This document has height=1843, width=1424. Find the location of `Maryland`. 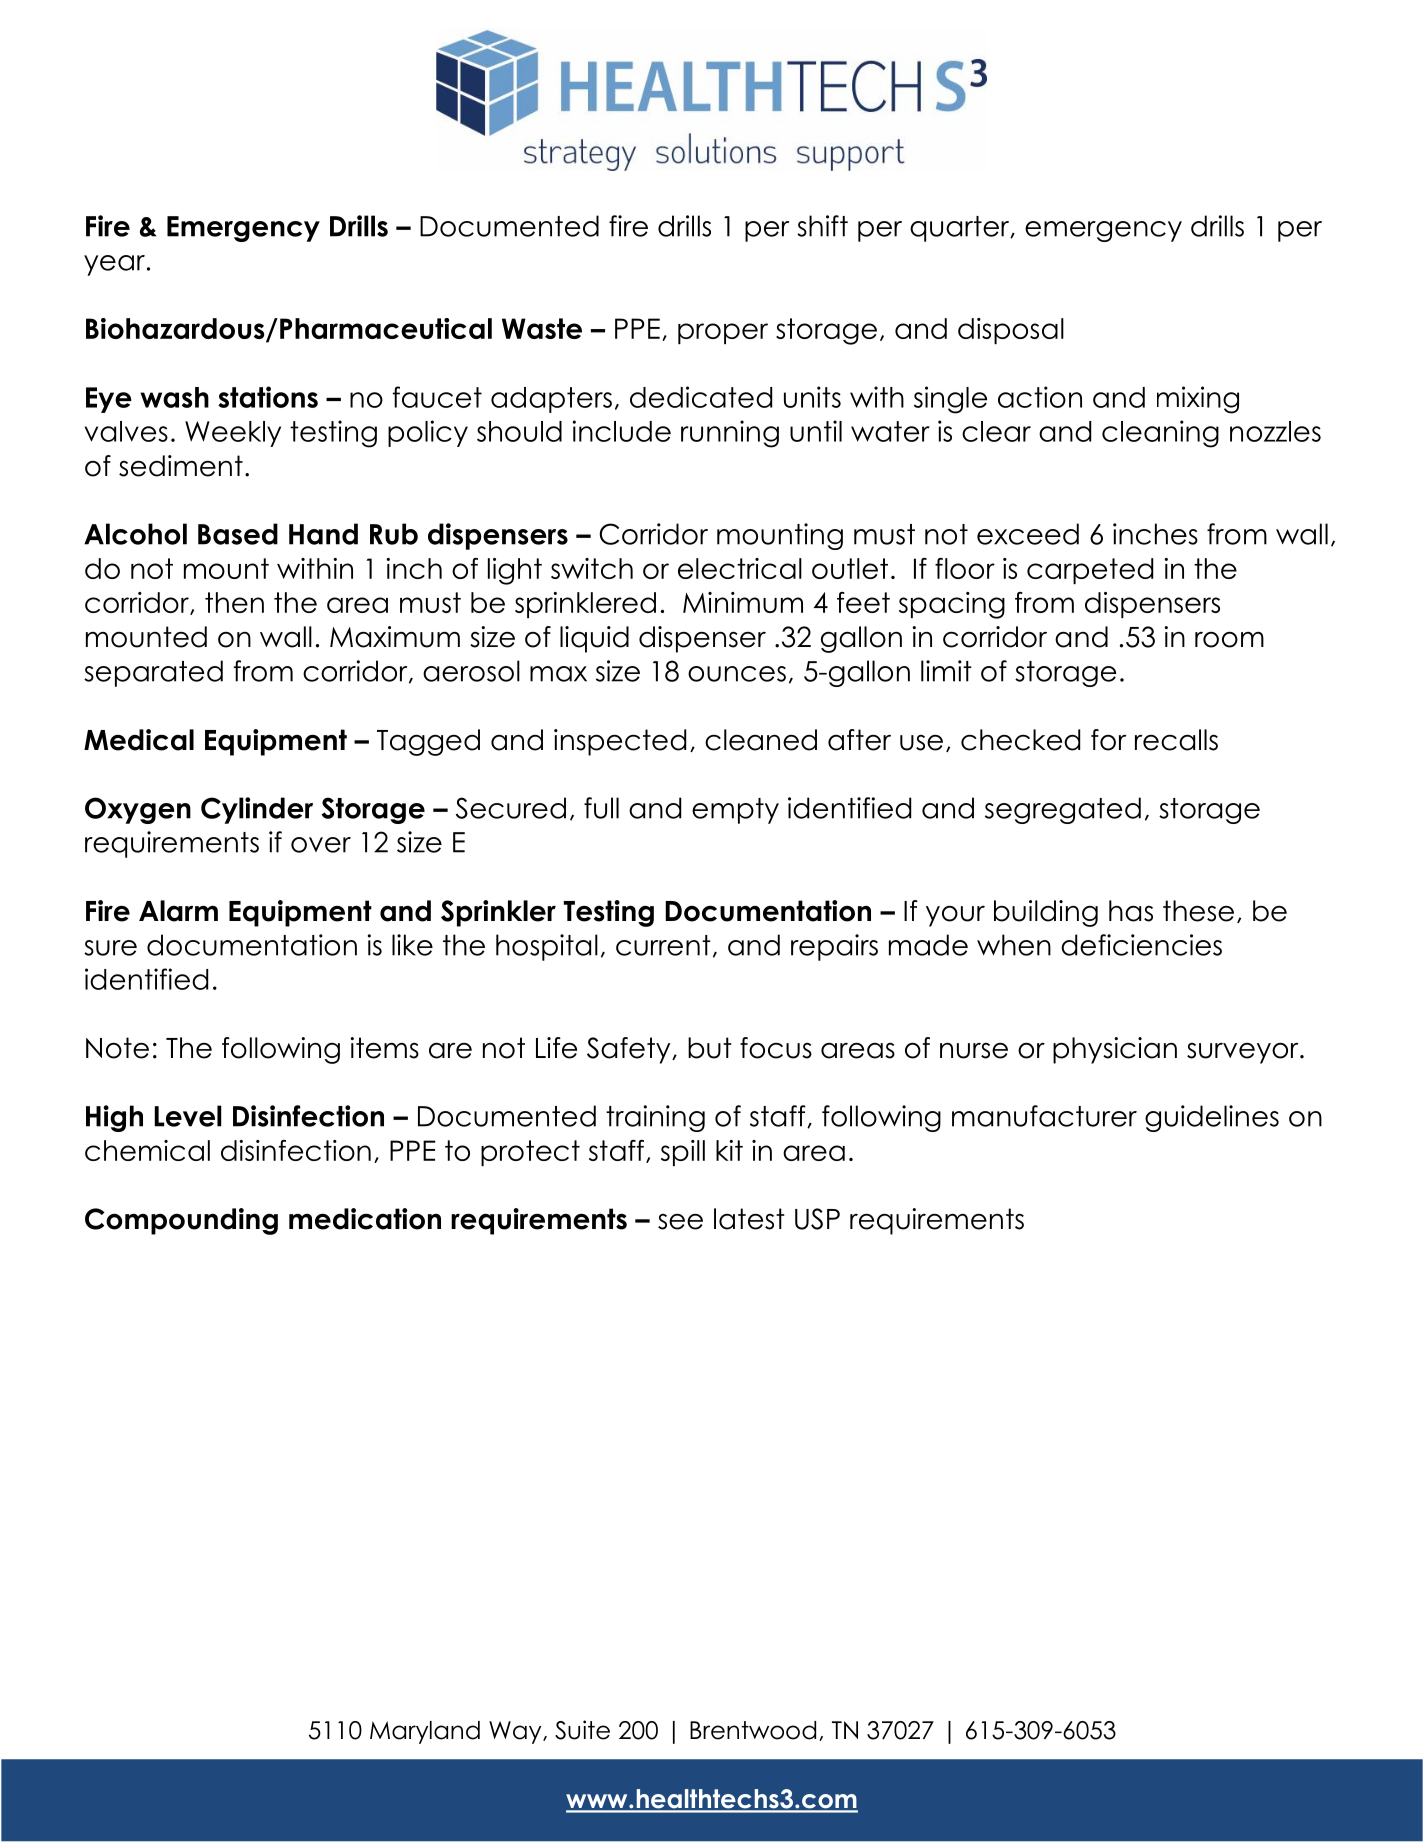

Maryland is located at coordinates (425, 1732).
